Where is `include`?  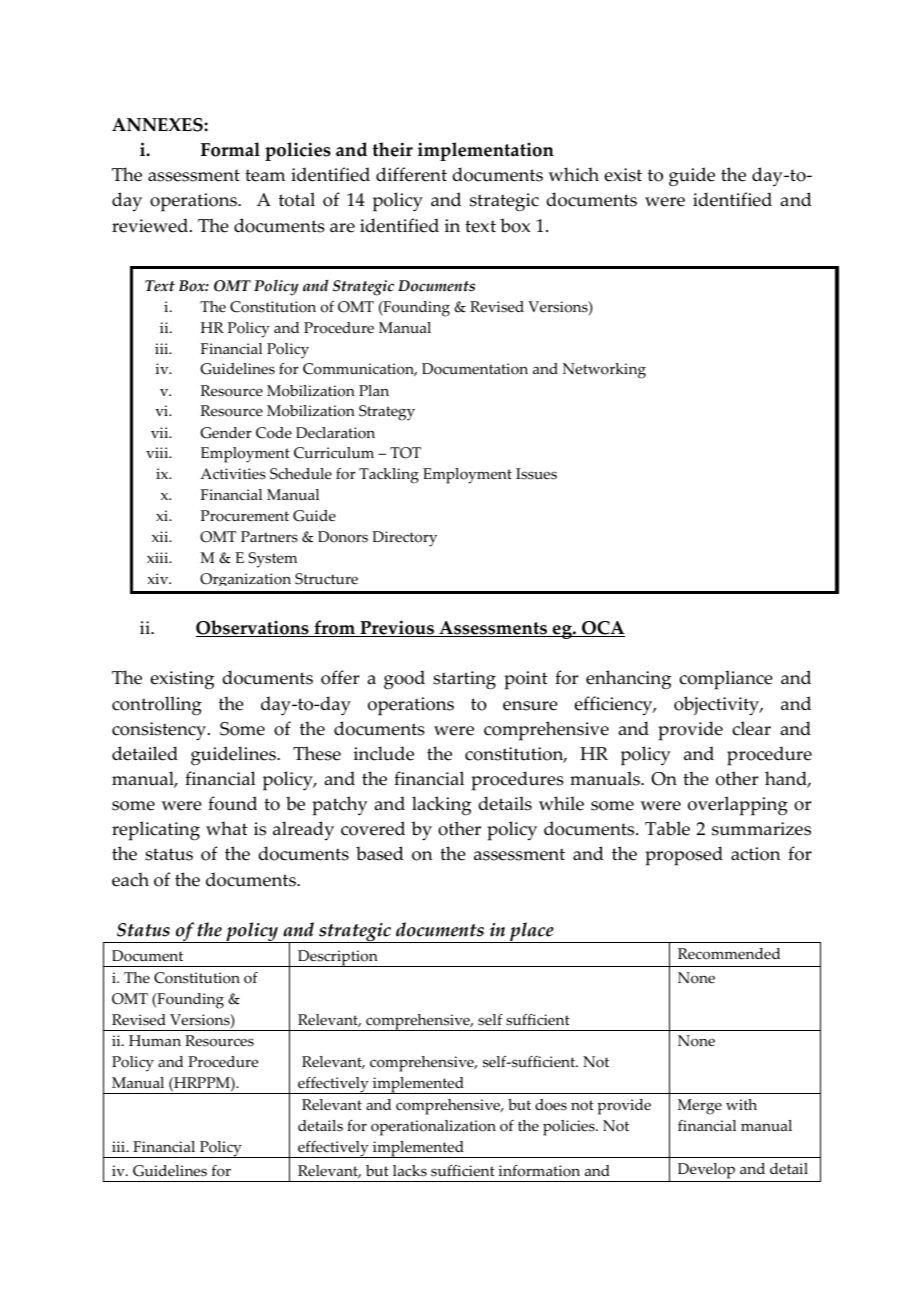
include is located at coordinates (384, 753).
